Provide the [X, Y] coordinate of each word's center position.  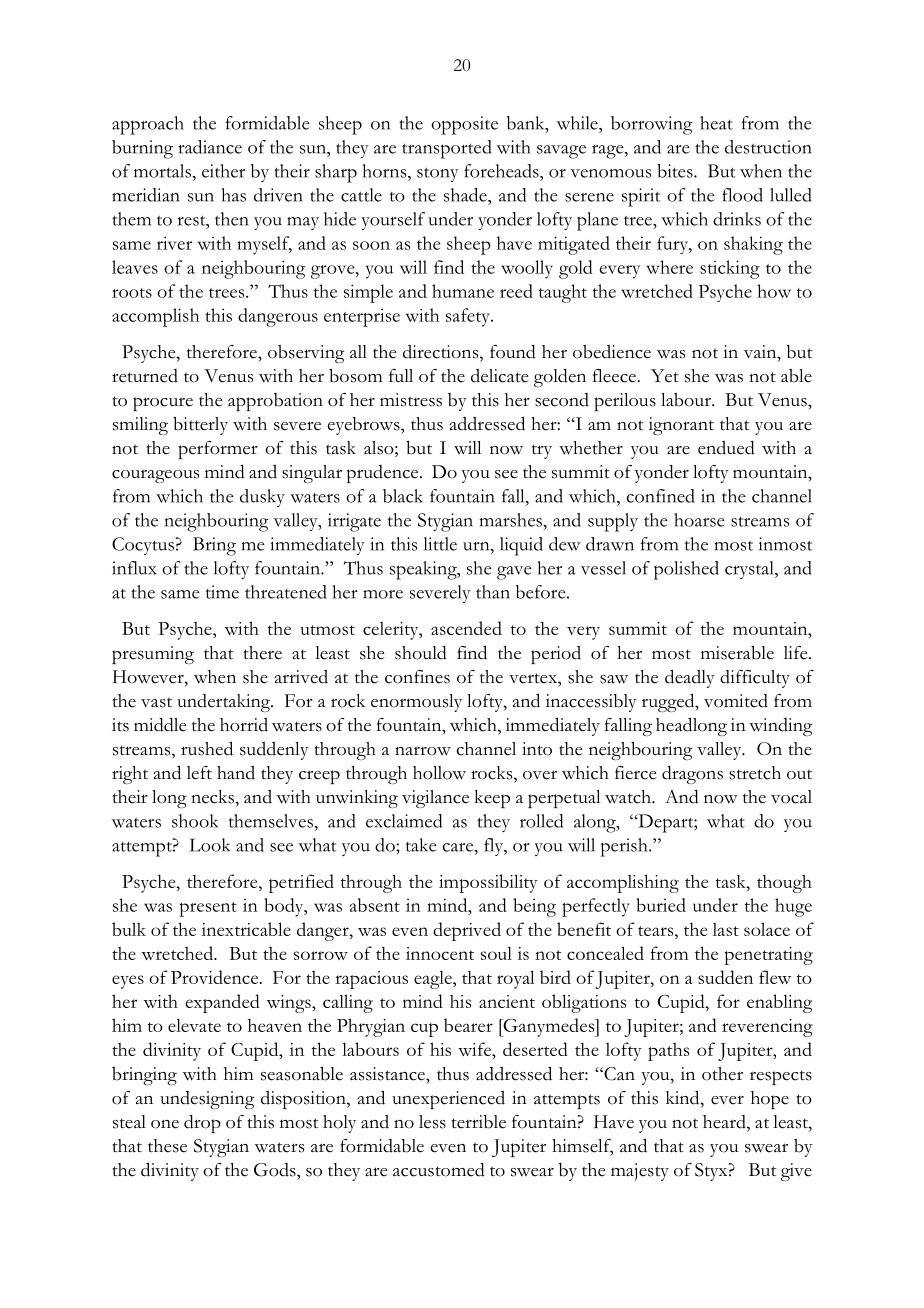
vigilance [435, 799]
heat [716, 123]
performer [218, 450]
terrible [479, 1122]
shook [195, 821]
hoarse [699, 520]
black [403, 496]
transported [446, 149]
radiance [210, 147]
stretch [755, 773]
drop [202, 1124]
